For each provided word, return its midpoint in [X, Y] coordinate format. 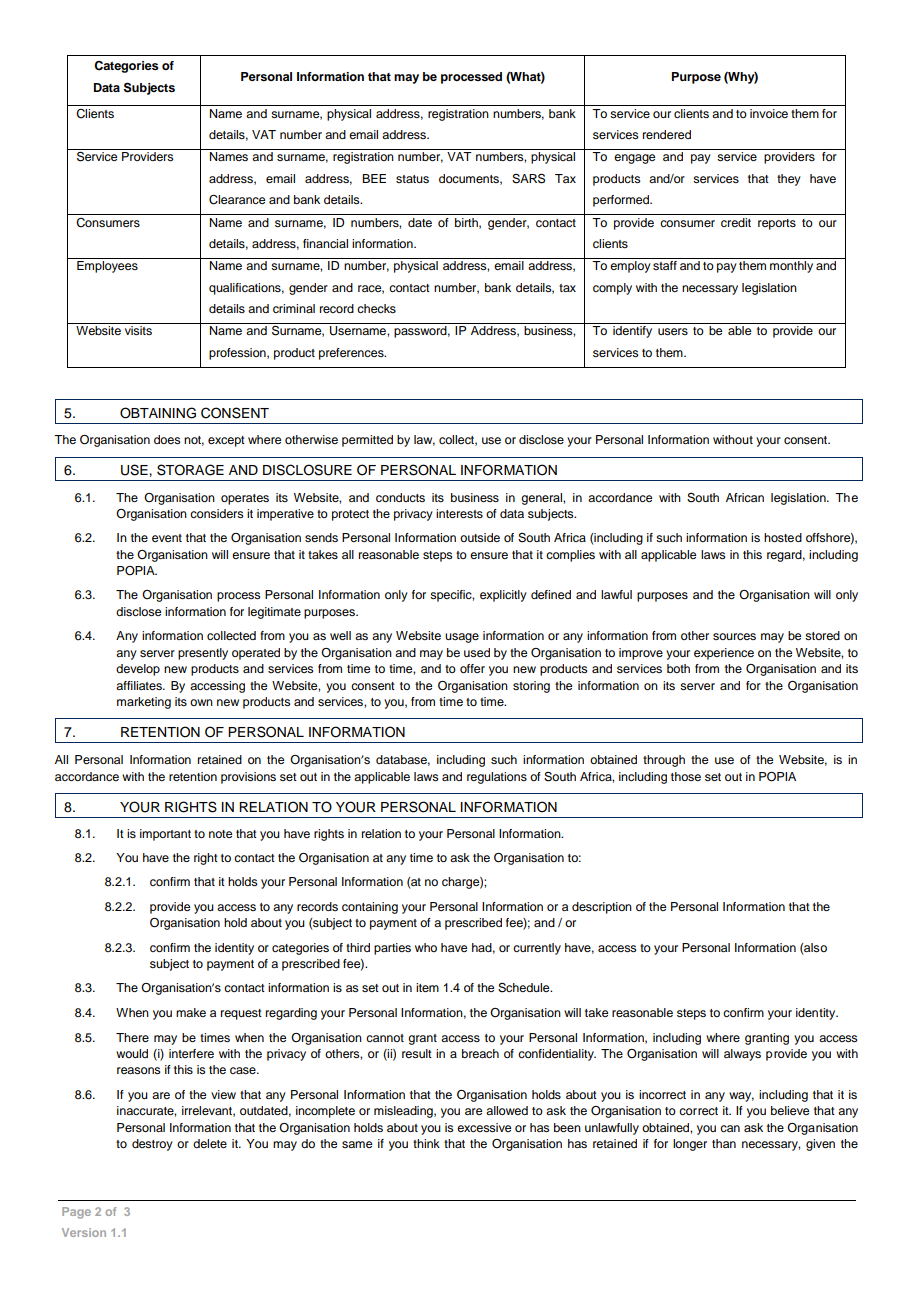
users [673, 331]
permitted [367, 441]
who [426, 947]
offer [472, 668]
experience [724, 654]
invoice [769, 113]
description [602, 908]
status [412, 179]
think [426, 1143]
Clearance [237, 200]
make [191, 1012]
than [724, 1143]
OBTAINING [158, 413]
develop [138, 670]
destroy [152, 1145]
